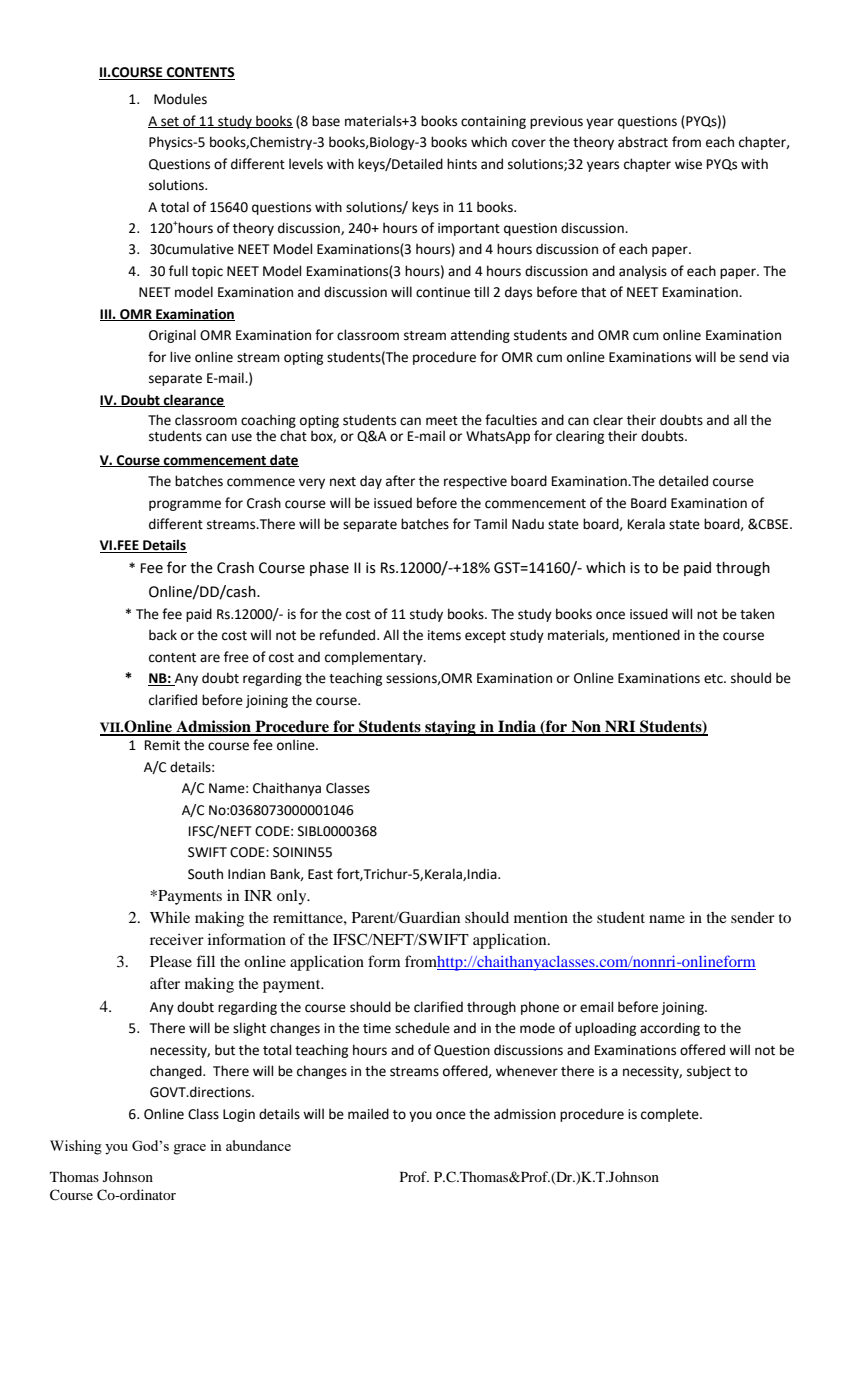 The height and width of the document is (1400, 849). Describe the element at coordinates (189, 1149) in the document. I see `grace` at that location.
